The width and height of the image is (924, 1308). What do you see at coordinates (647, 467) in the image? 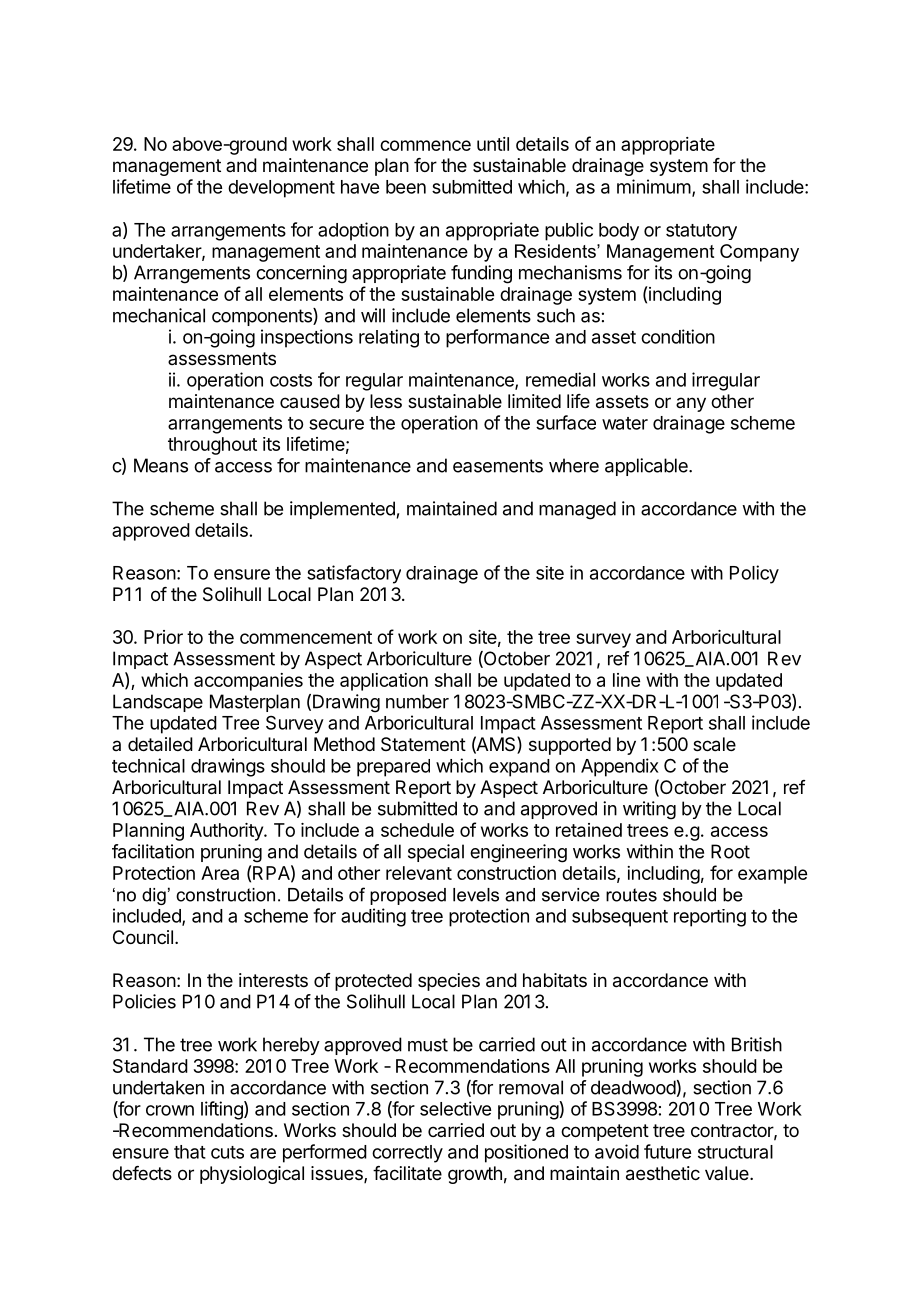
I see `applicable` at bounding box center [647, 467].
